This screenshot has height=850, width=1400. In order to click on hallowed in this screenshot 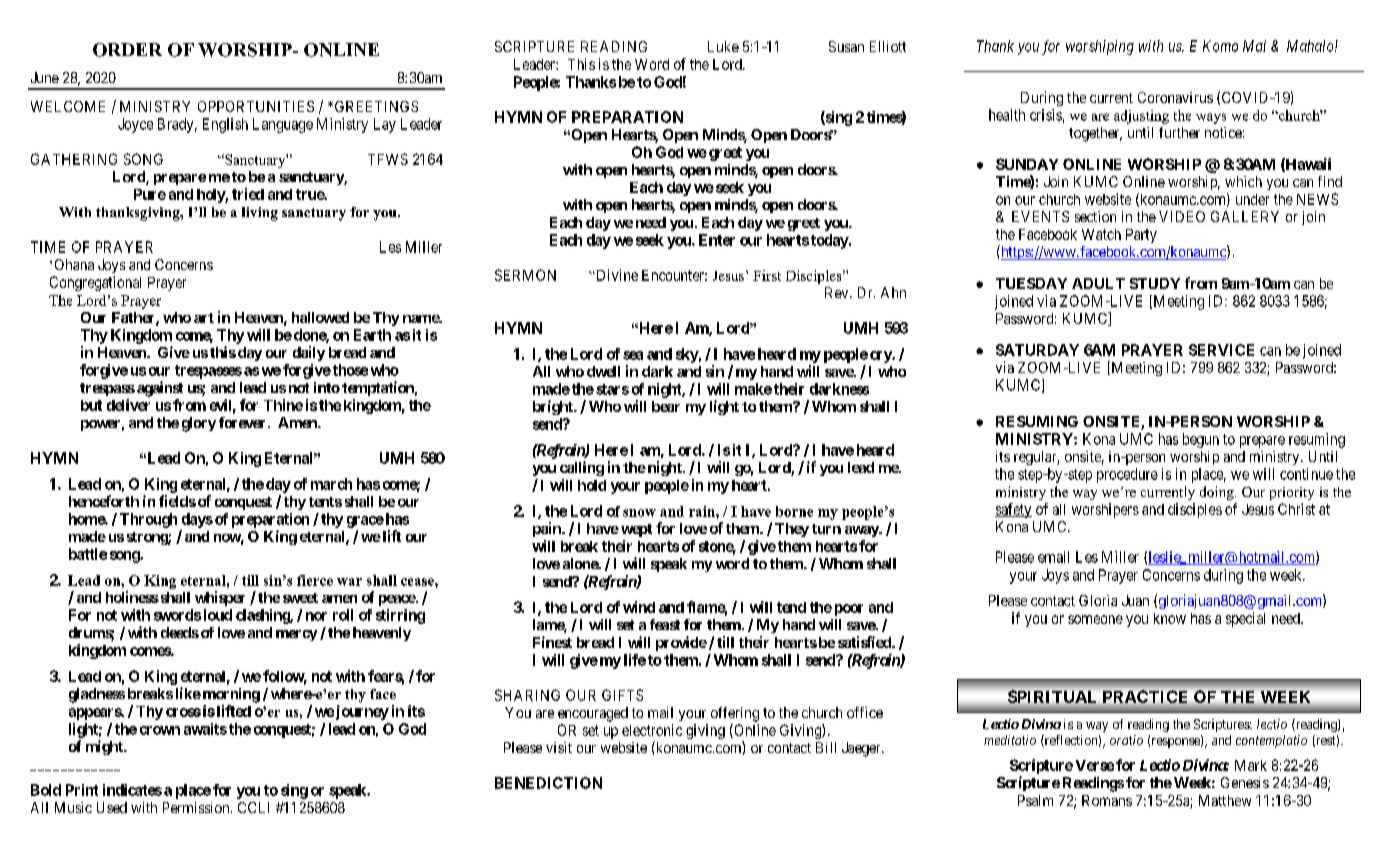, I will do `click(320, 317)`.
